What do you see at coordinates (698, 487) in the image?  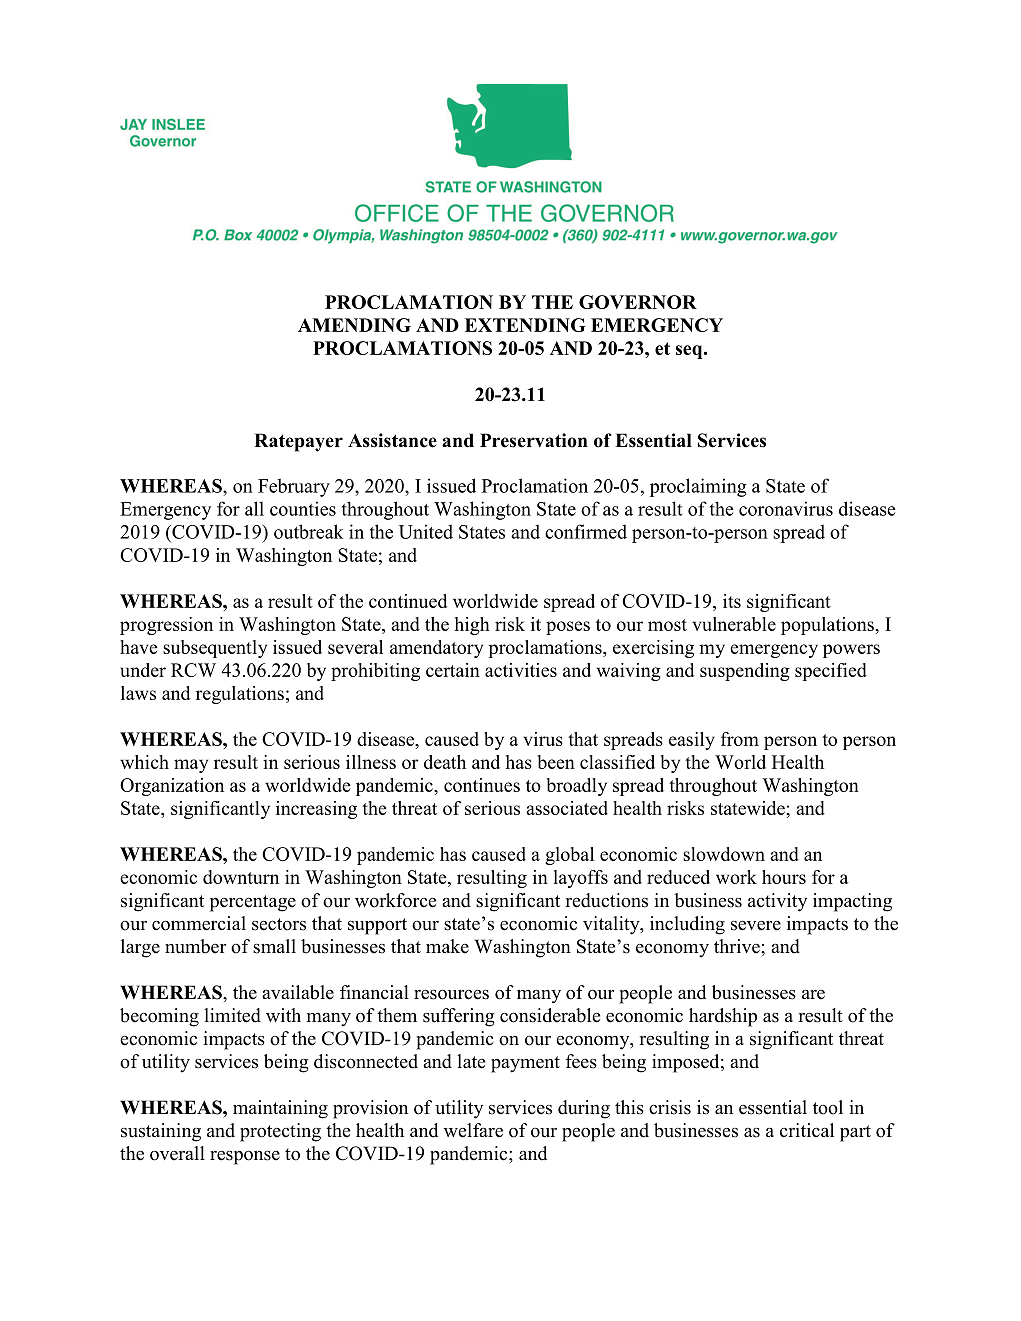 I see `proclaiming` at bounding box center [698, 487].
